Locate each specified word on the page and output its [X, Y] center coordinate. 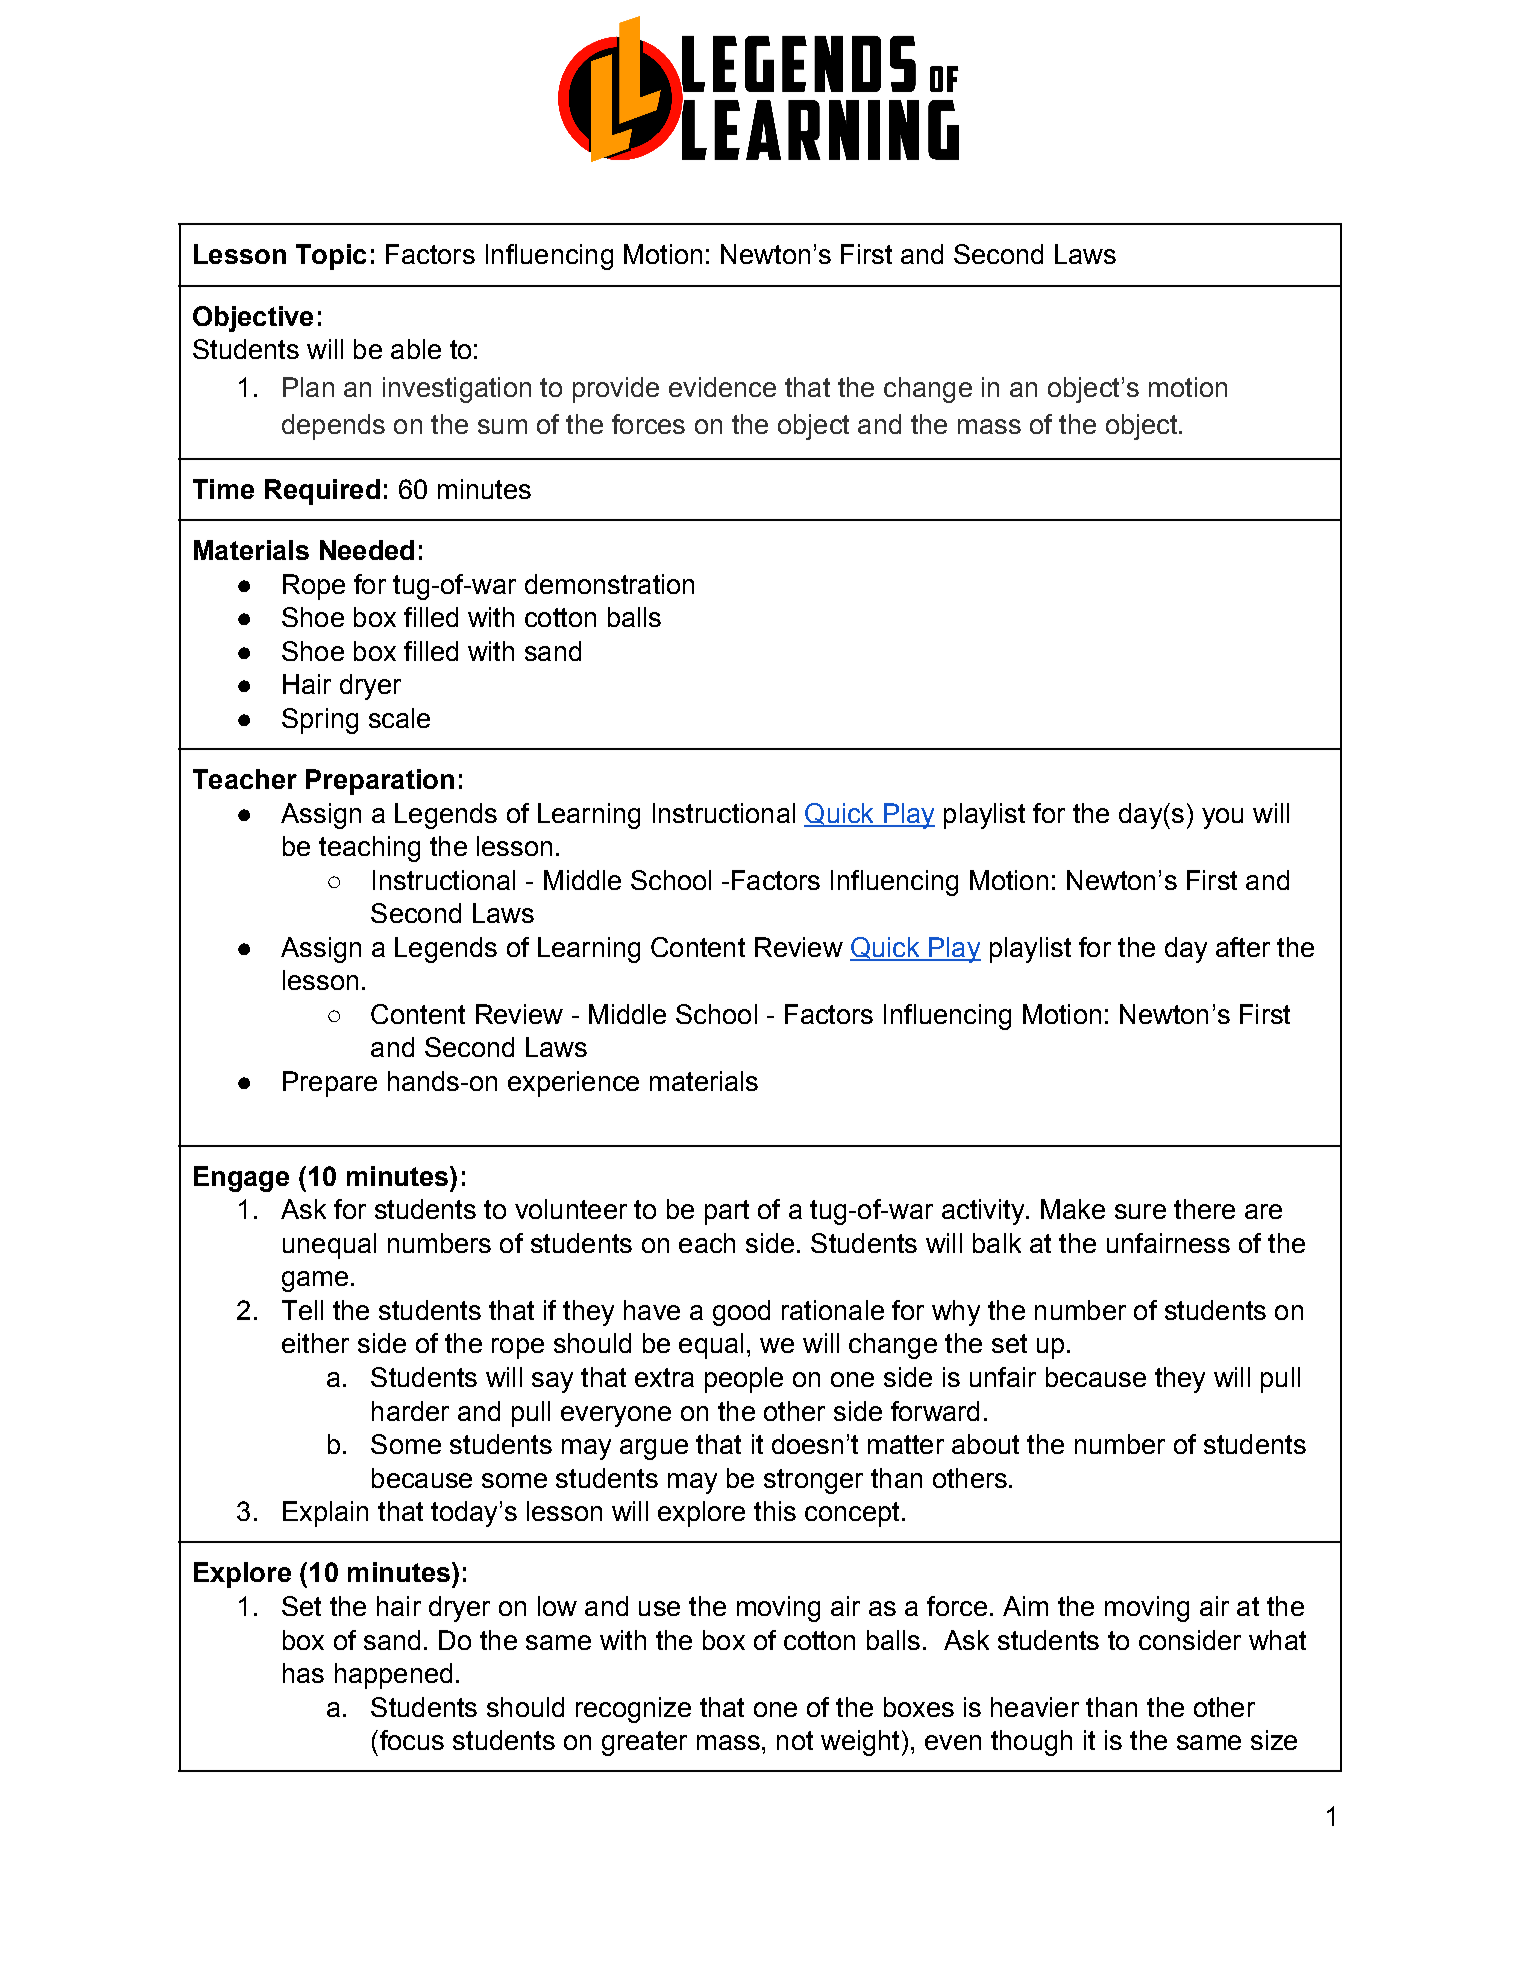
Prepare [330, 1084]
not [795, 1740]
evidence [722, 387]
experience [573, 1084]
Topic [331, 257]
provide [616, 390]
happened [393, 1676]
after [1243, 947]
